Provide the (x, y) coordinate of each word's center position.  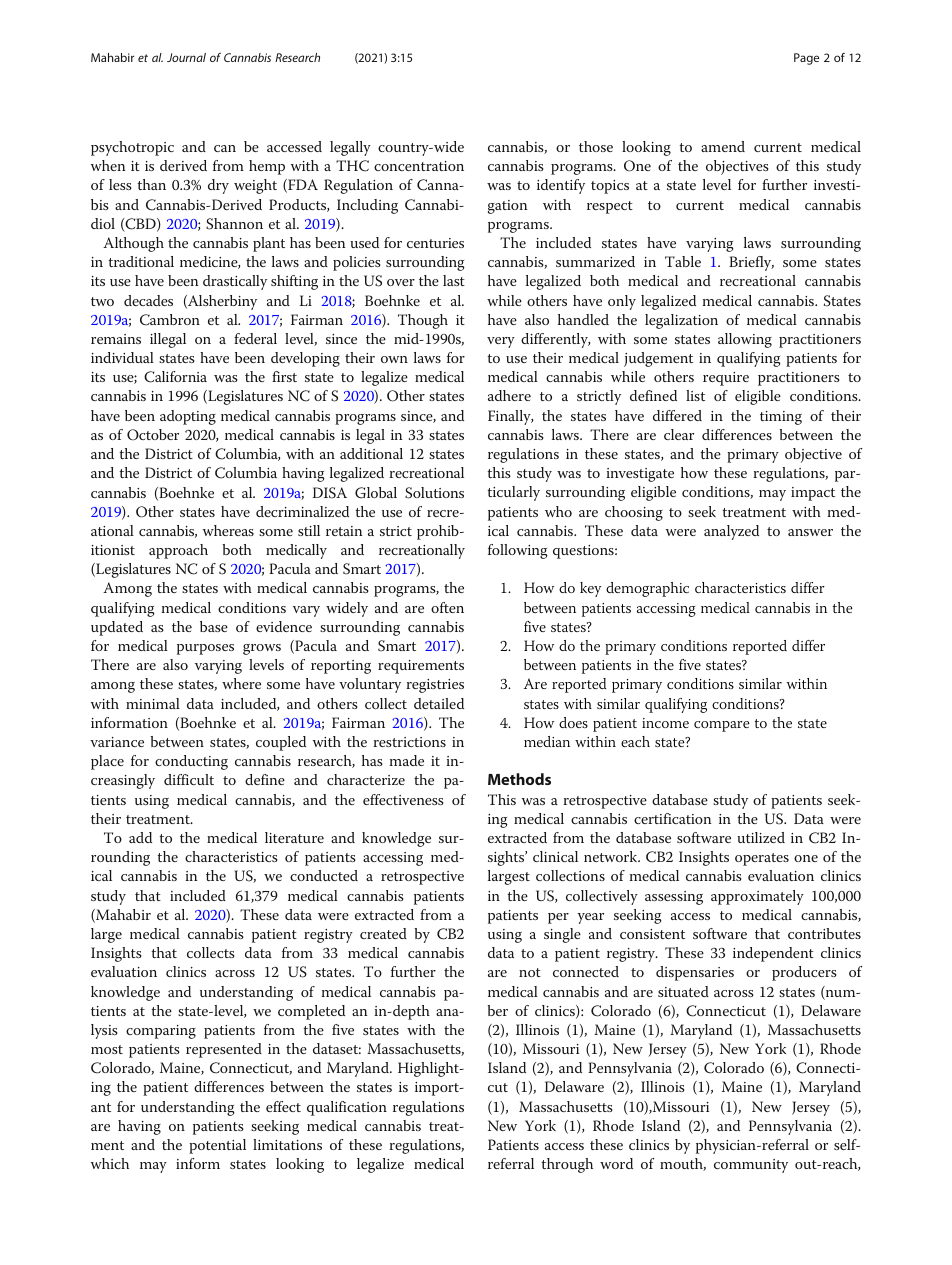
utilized (761, 837)
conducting (191, 762)
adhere (509, 395)
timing (781, 418)
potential (217, 1146)
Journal (186, 57)
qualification (347, 1108)
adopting (188, 417)
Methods (519, 779)
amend (723, 146)
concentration (419, 166)
